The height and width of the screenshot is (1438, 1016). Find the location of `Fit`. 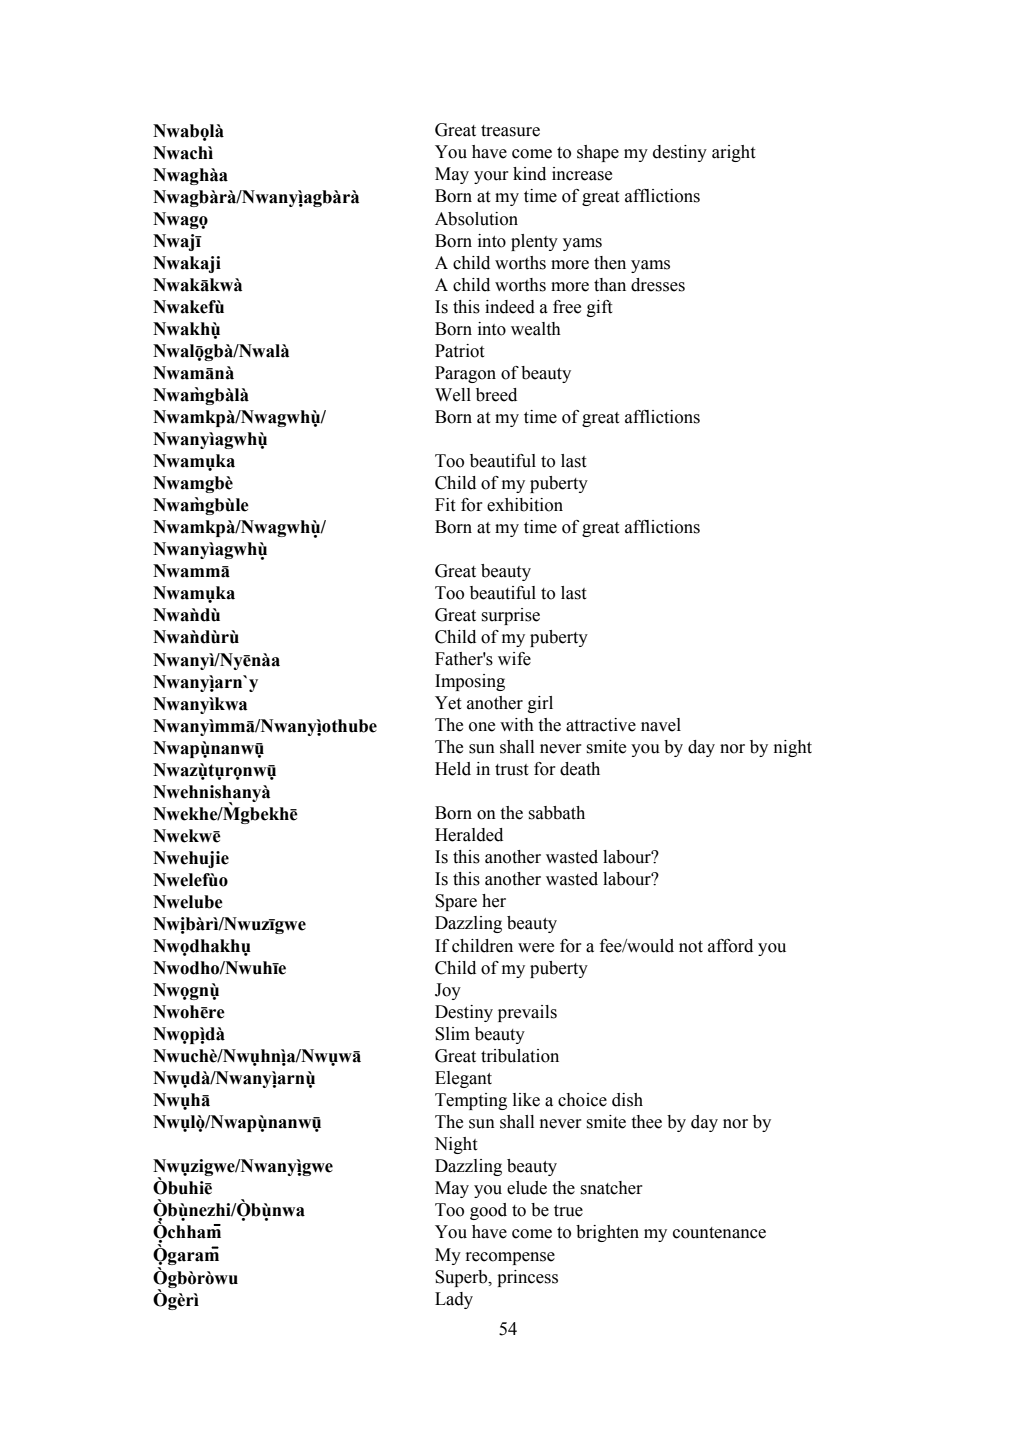

Fit is located at coordinates (445, 505).
